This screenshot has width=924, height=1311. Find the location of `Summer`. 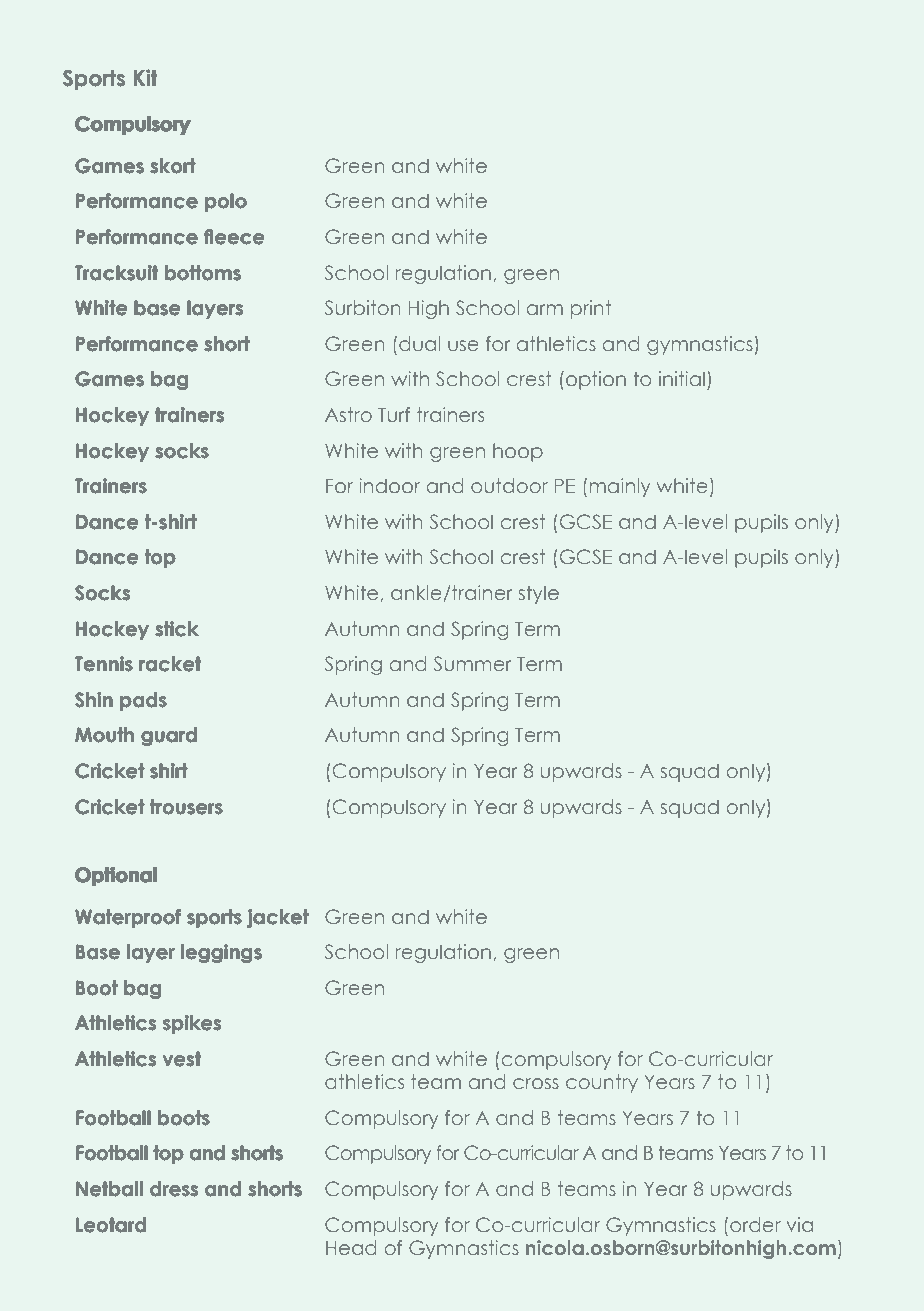

Summer is located at coordinates (473, 663).
